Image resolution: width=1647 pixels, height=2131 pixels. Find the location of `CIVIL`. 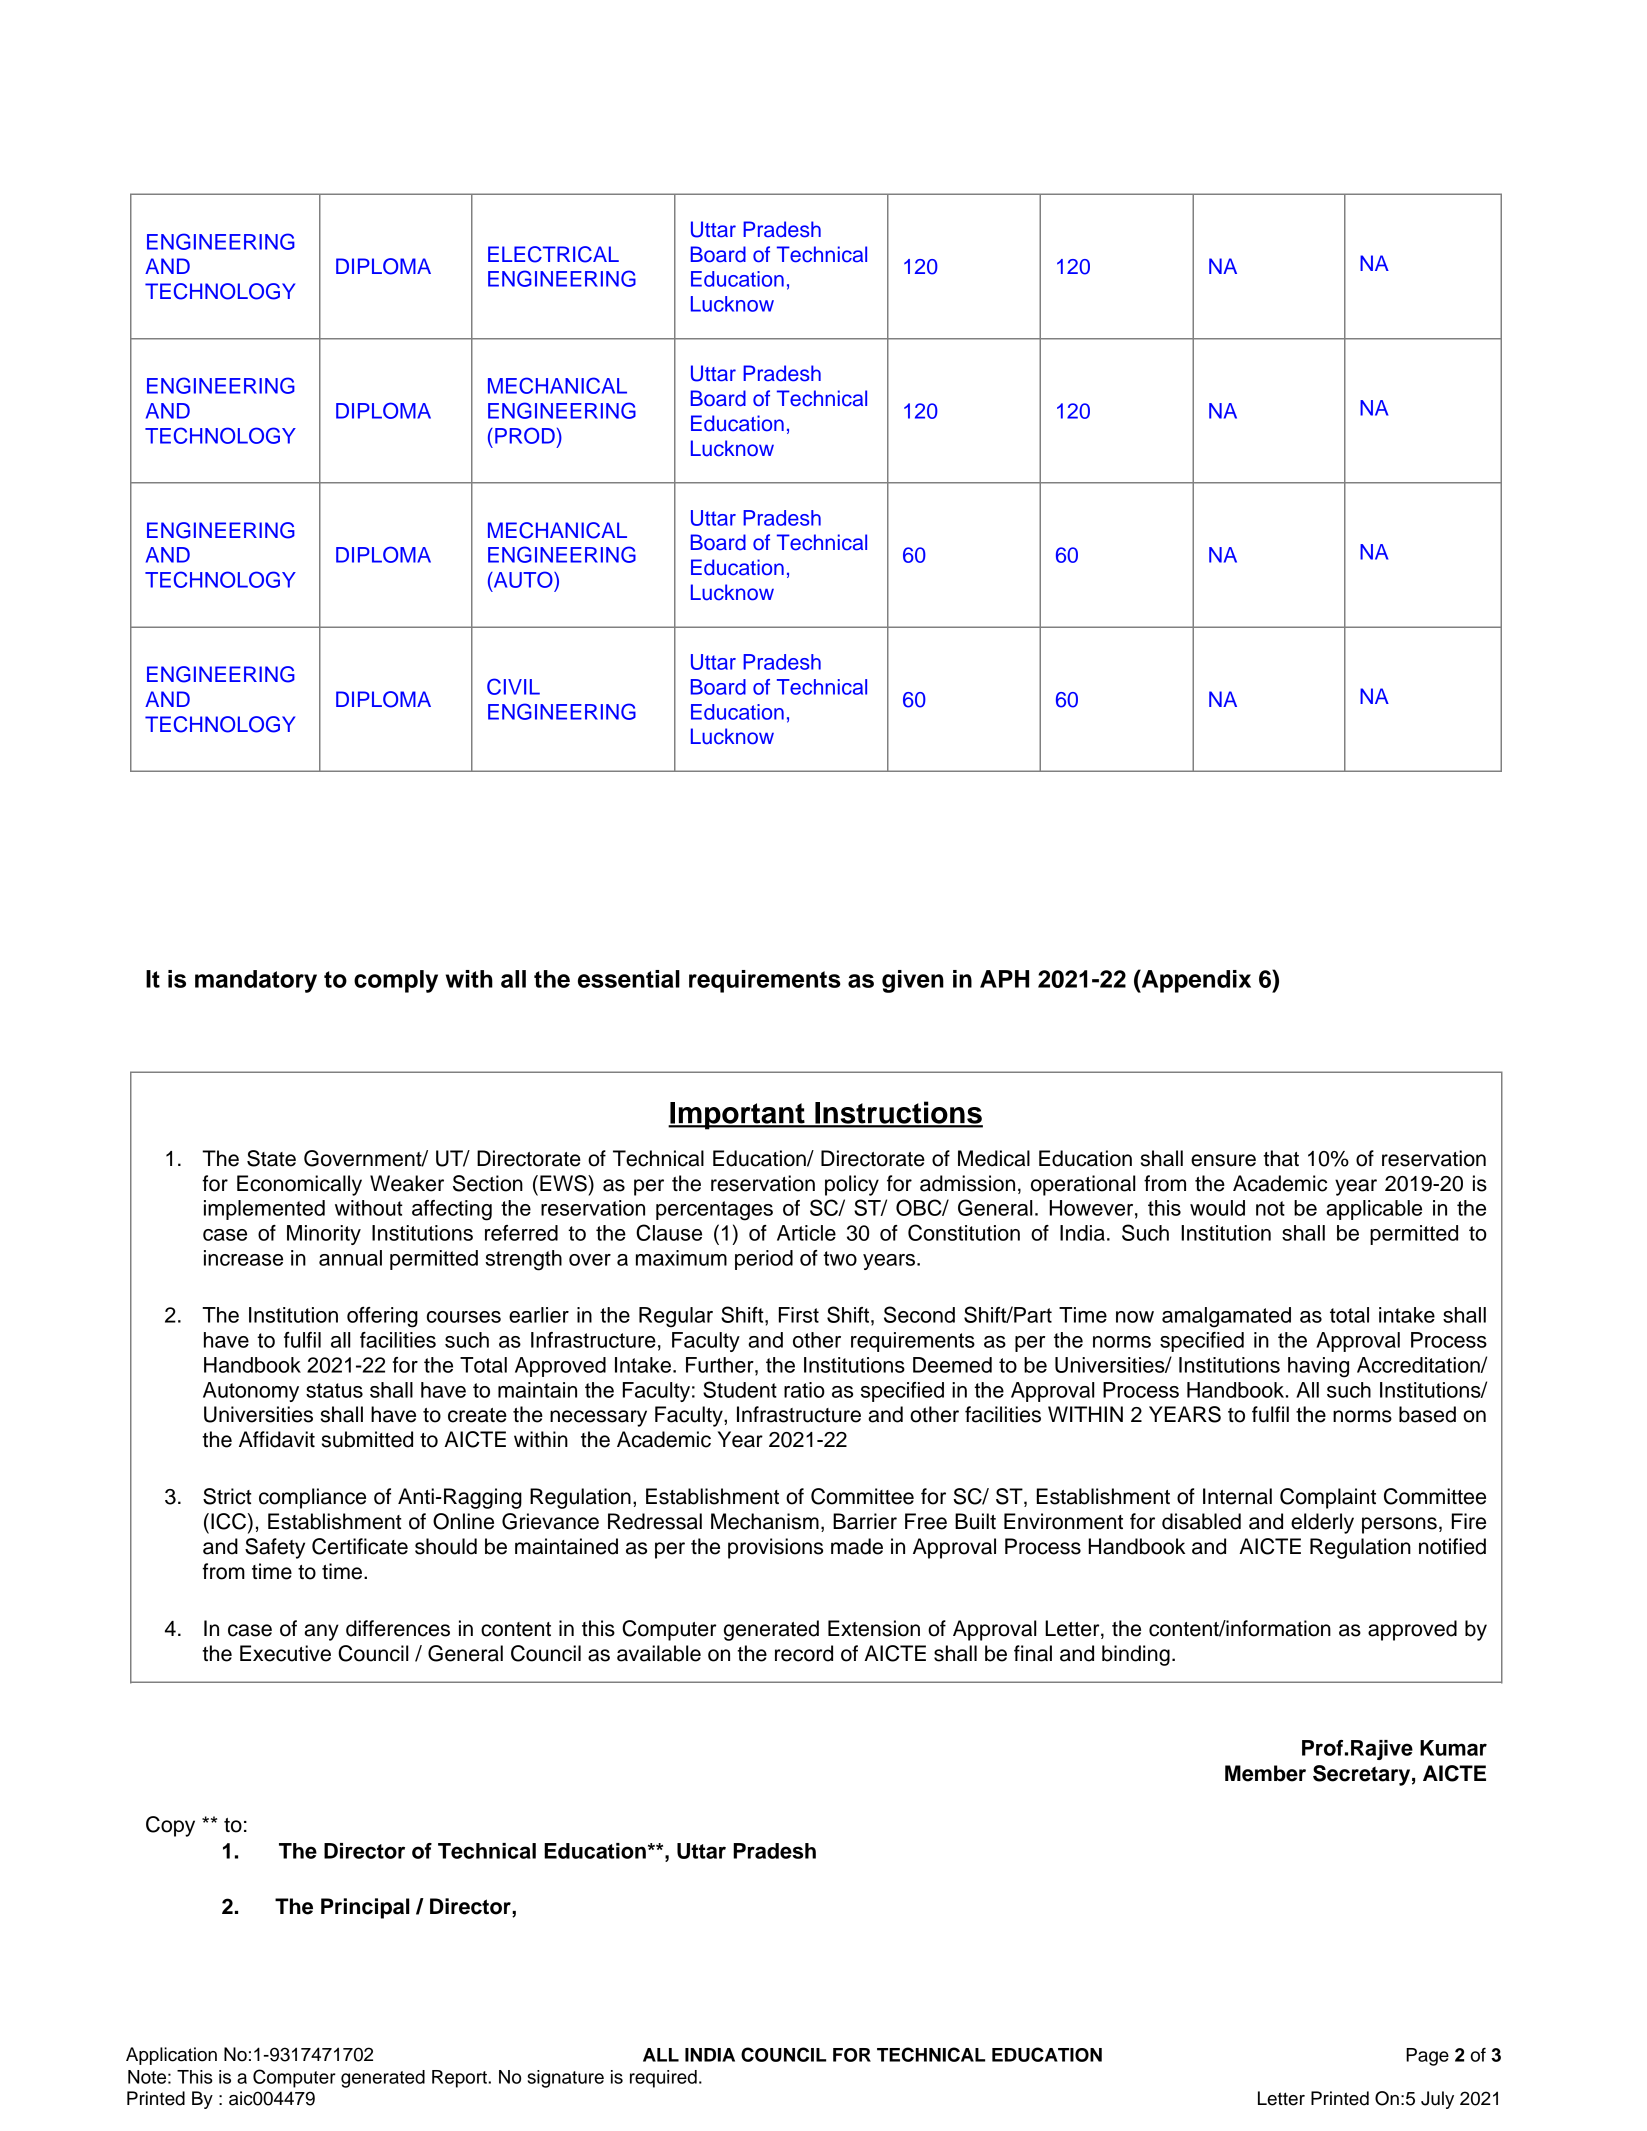

CIVIL is located at coordinates (513, 686).
